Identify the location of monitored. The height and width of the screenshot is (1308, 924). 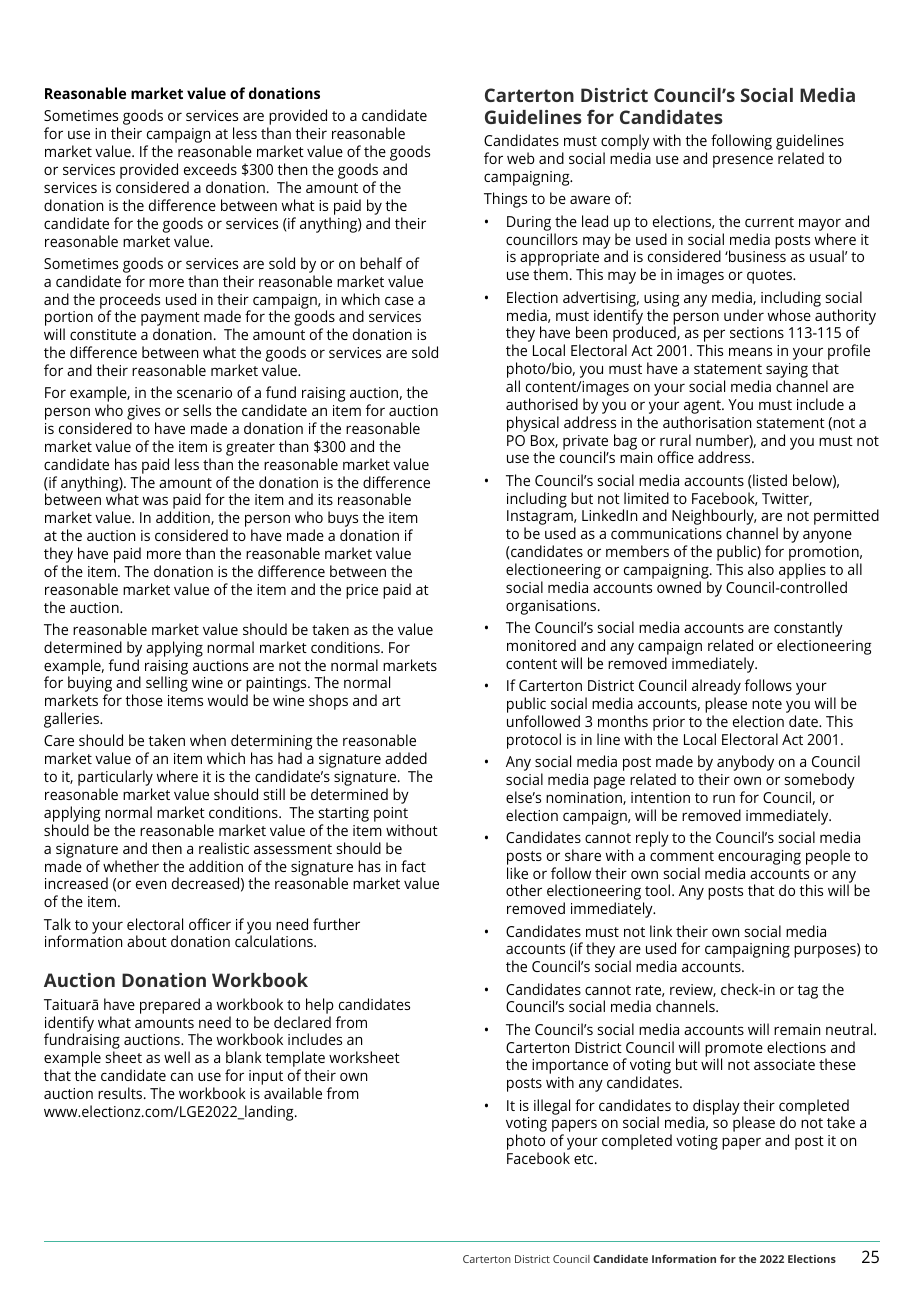
(541, 645).
